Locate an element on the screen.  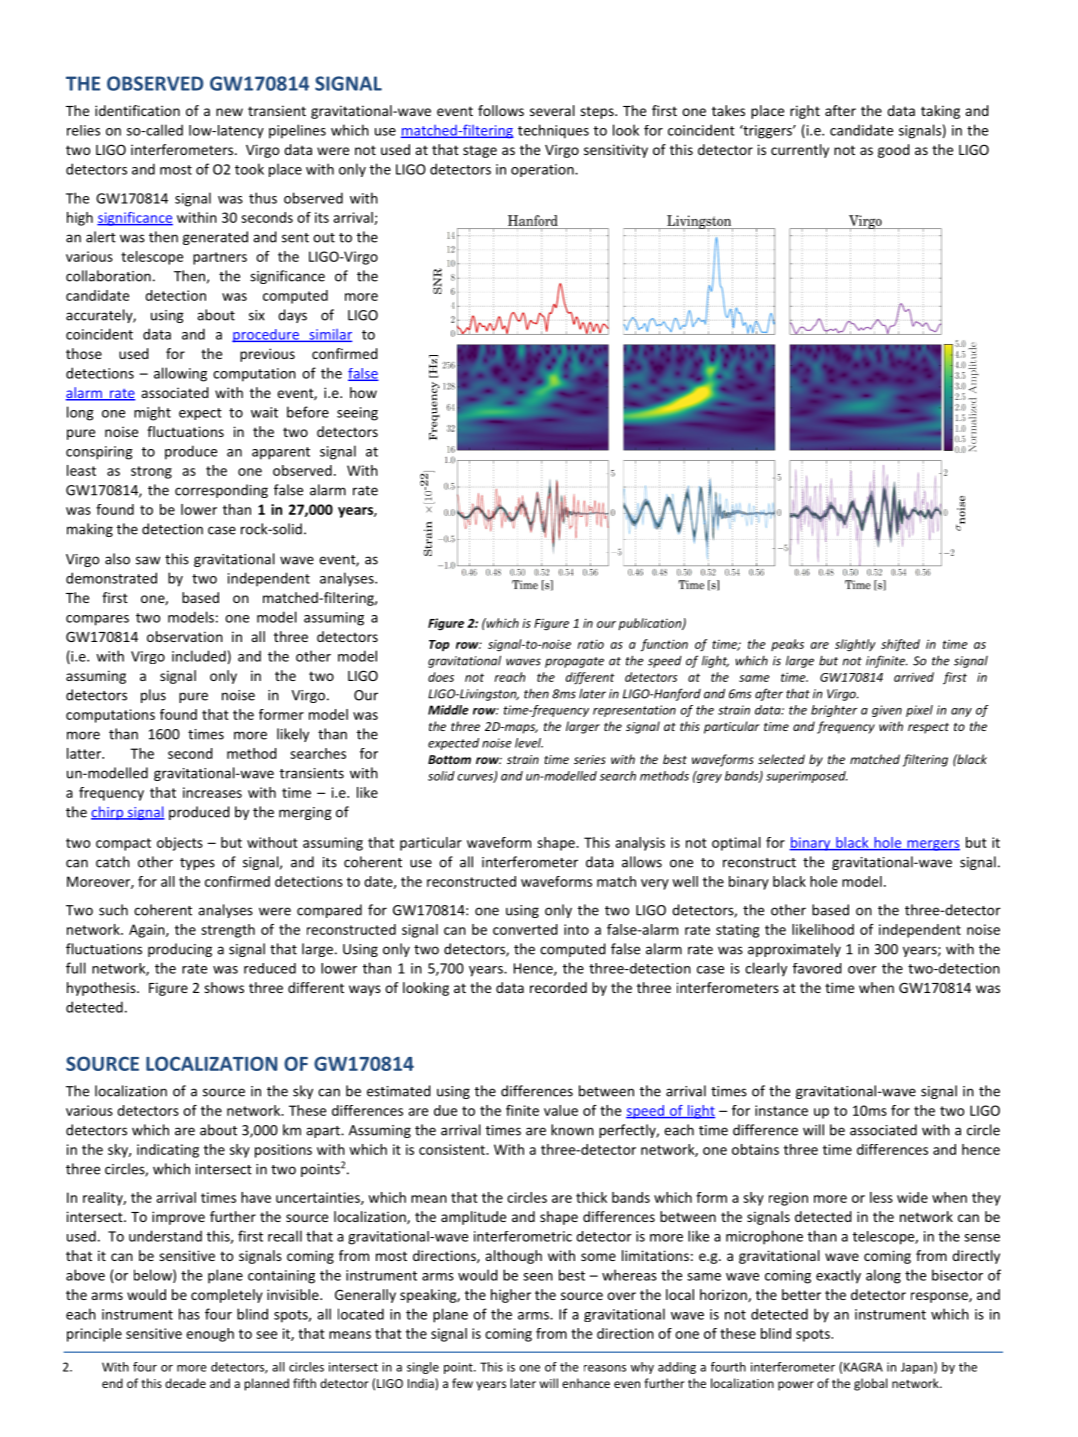
saw is located at coordinates (148, 560).
